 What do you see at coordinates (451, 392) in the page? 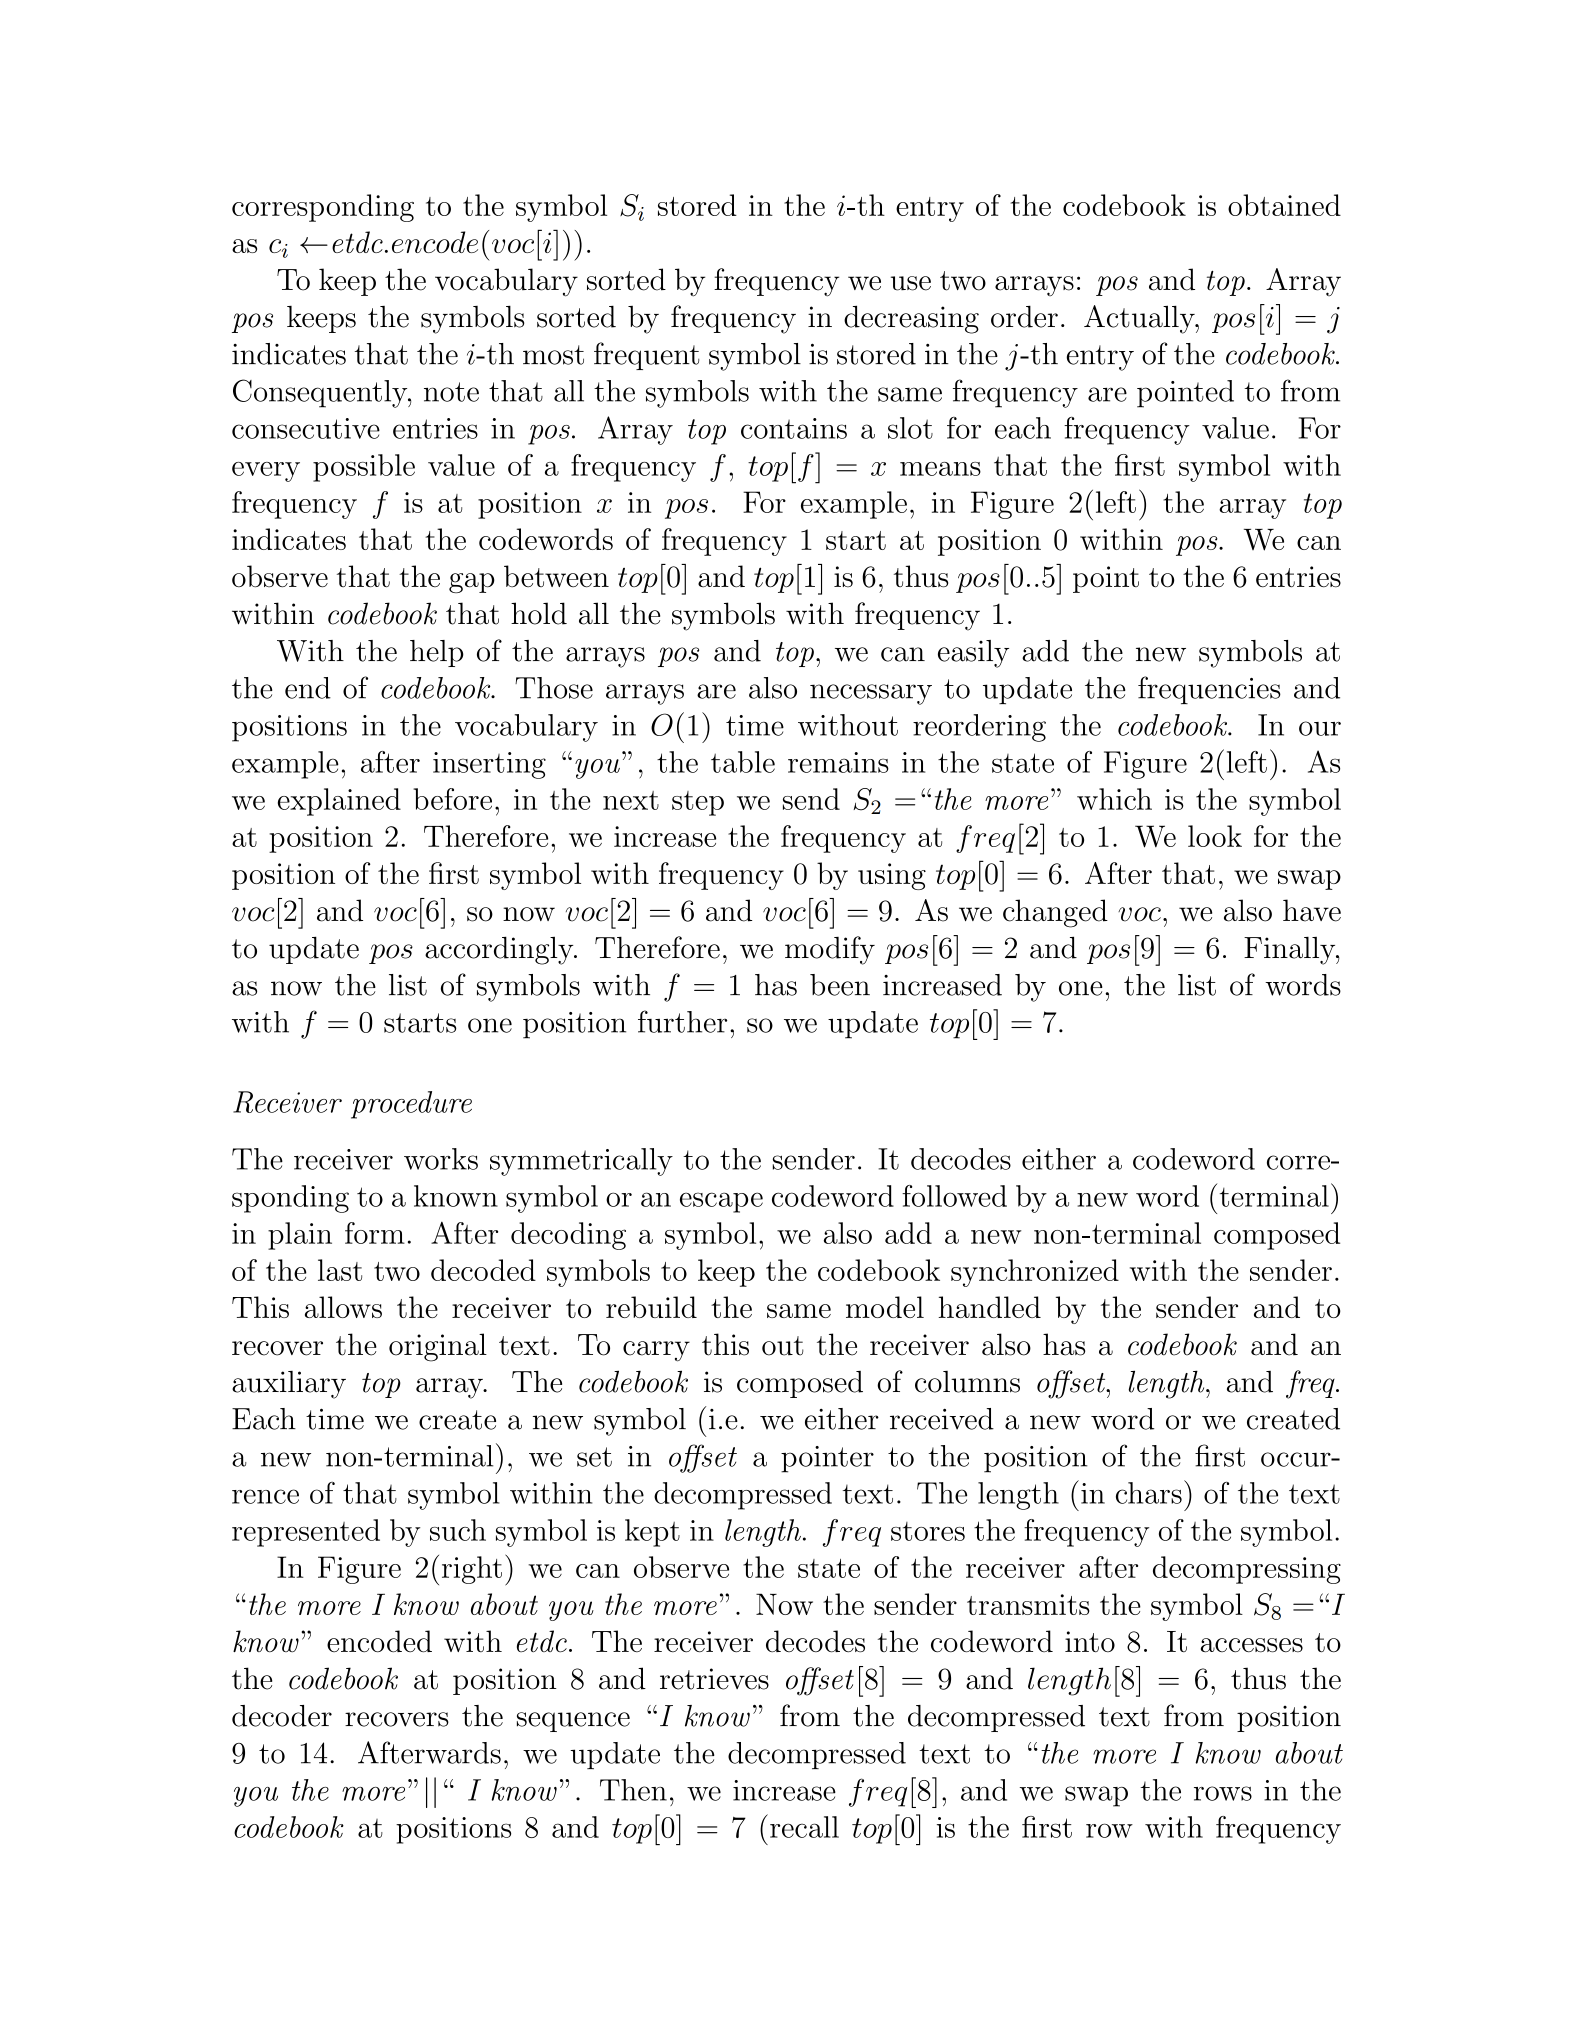
I see `note` at bounding box center [451, 392].
